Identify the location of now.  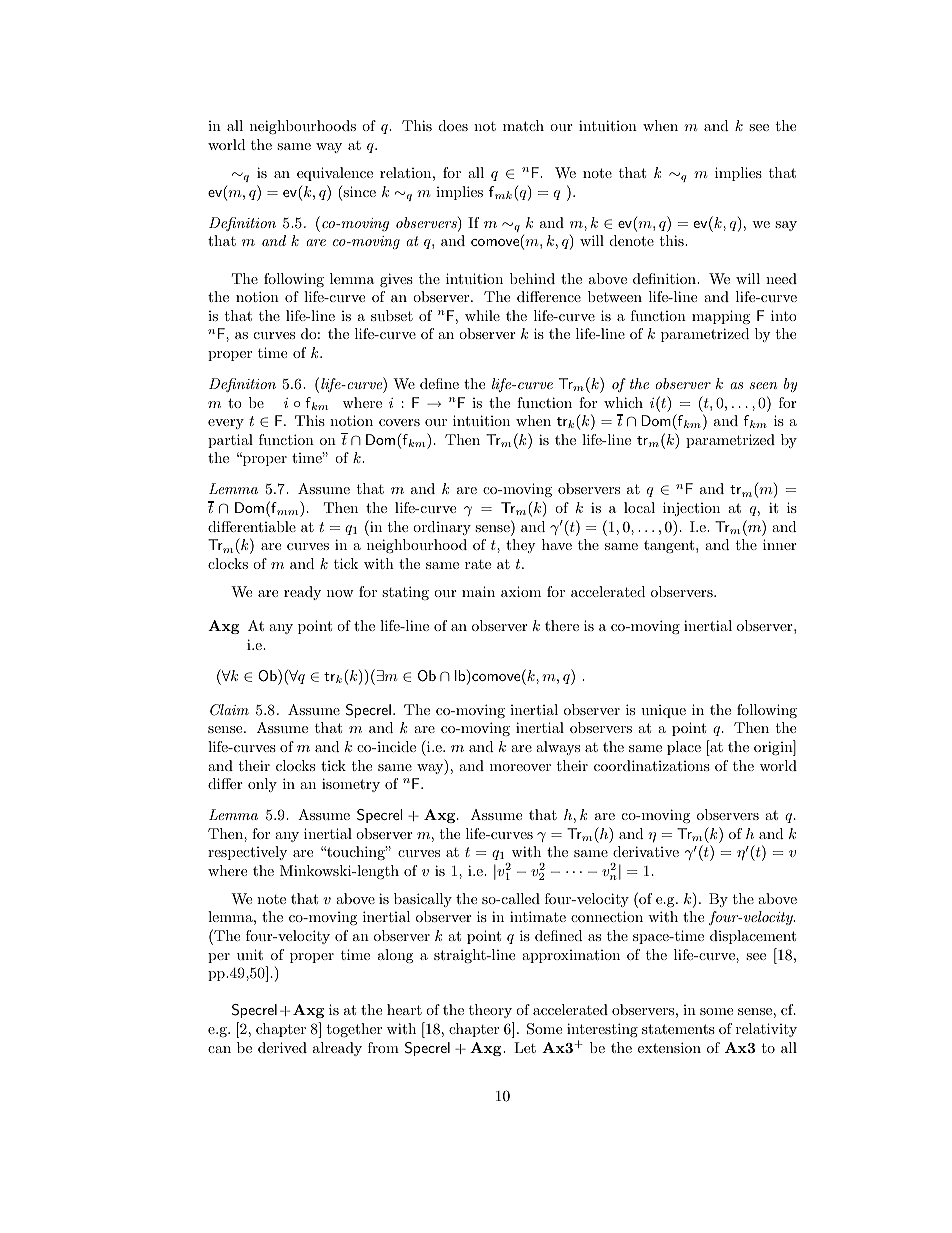
(340, 593).
